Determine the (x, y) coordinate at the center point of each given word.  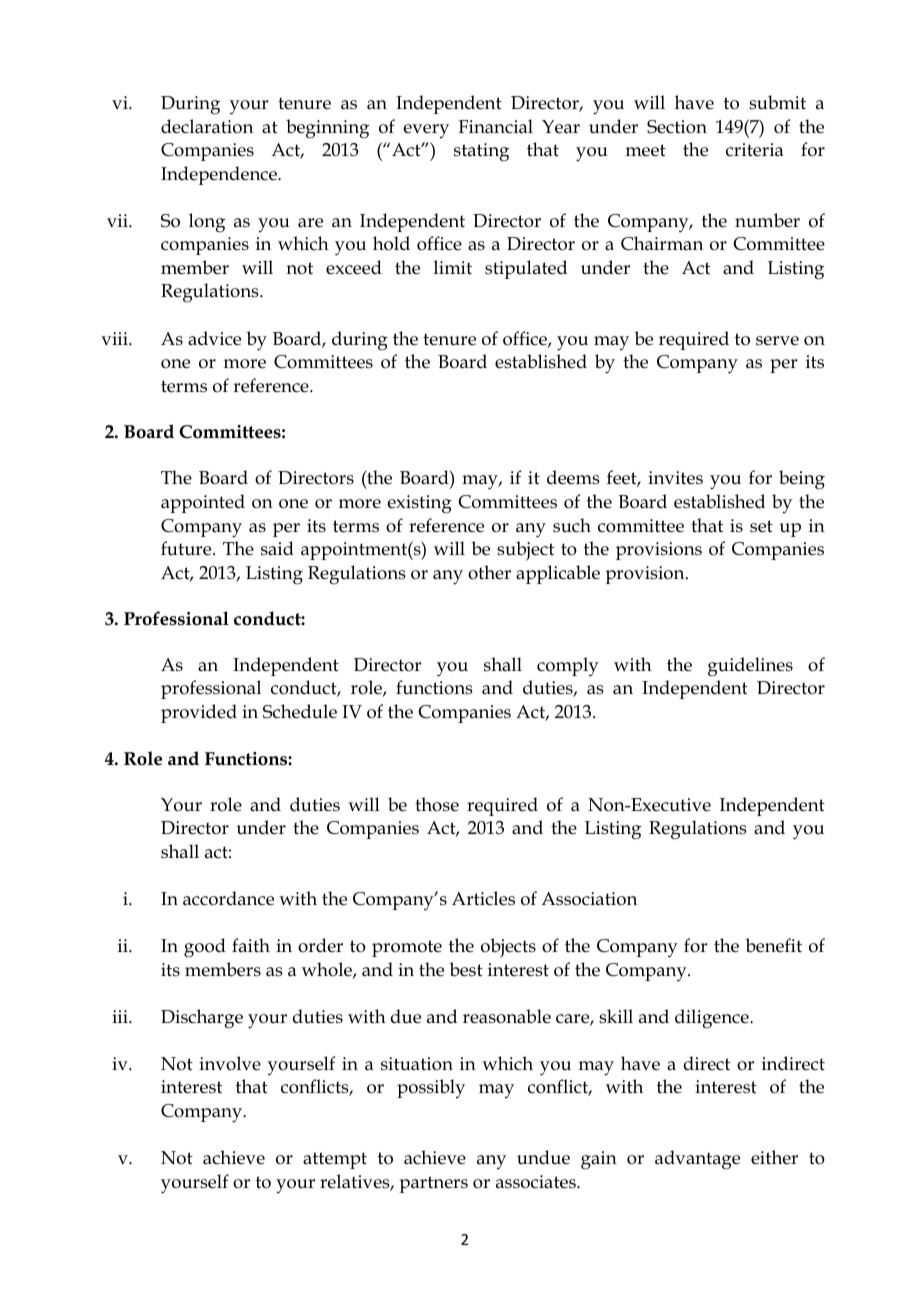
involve (230, 1063)
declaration (207, 126)
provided (199, 713)
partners (433, 1184)
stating (481, 152)
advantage (697, 1160)
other (489, 572)
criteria (755, 150)
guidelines (750, 667)
